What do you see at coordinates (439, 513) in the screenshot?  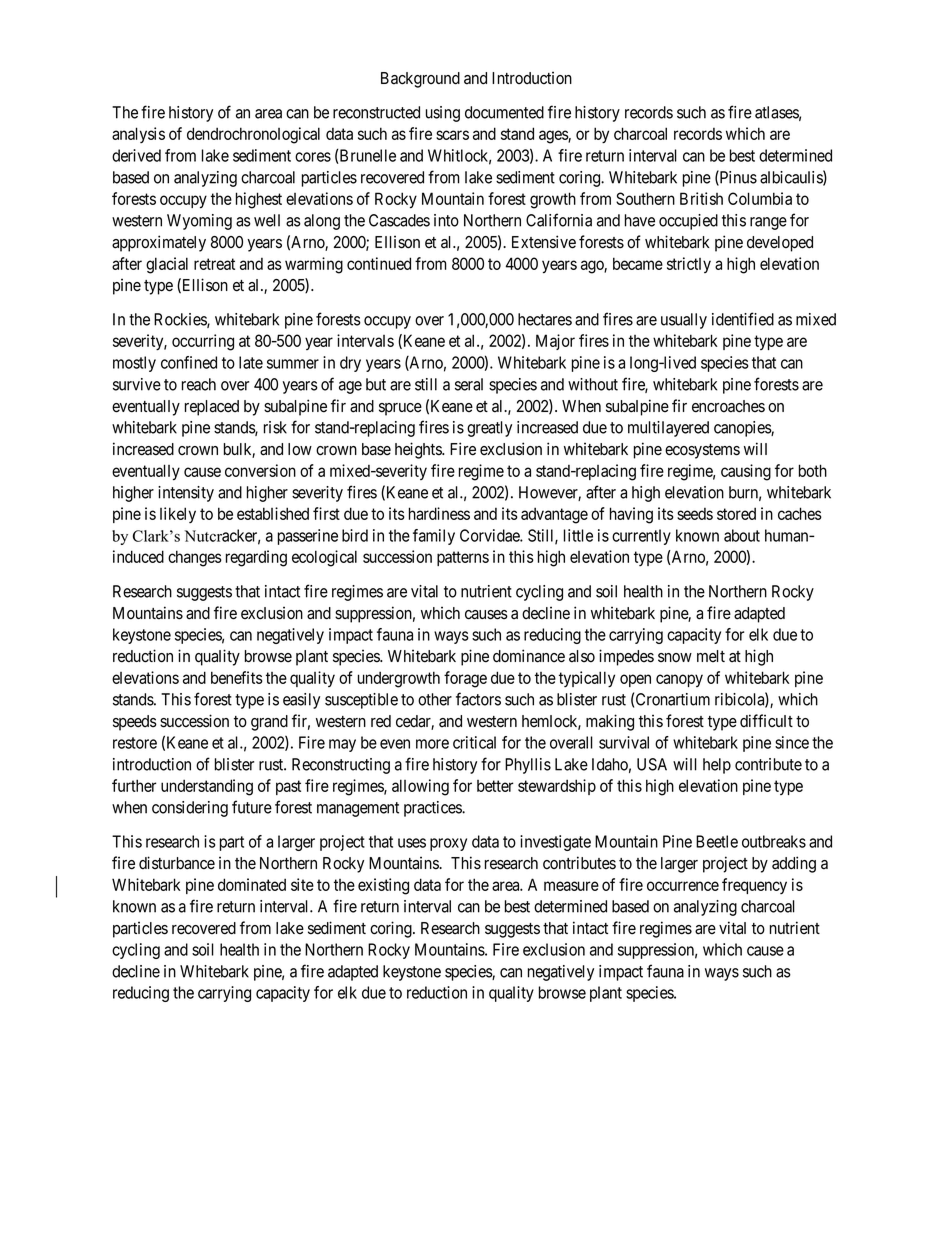 I see `hardiness` at bounding box center [439, 513].
